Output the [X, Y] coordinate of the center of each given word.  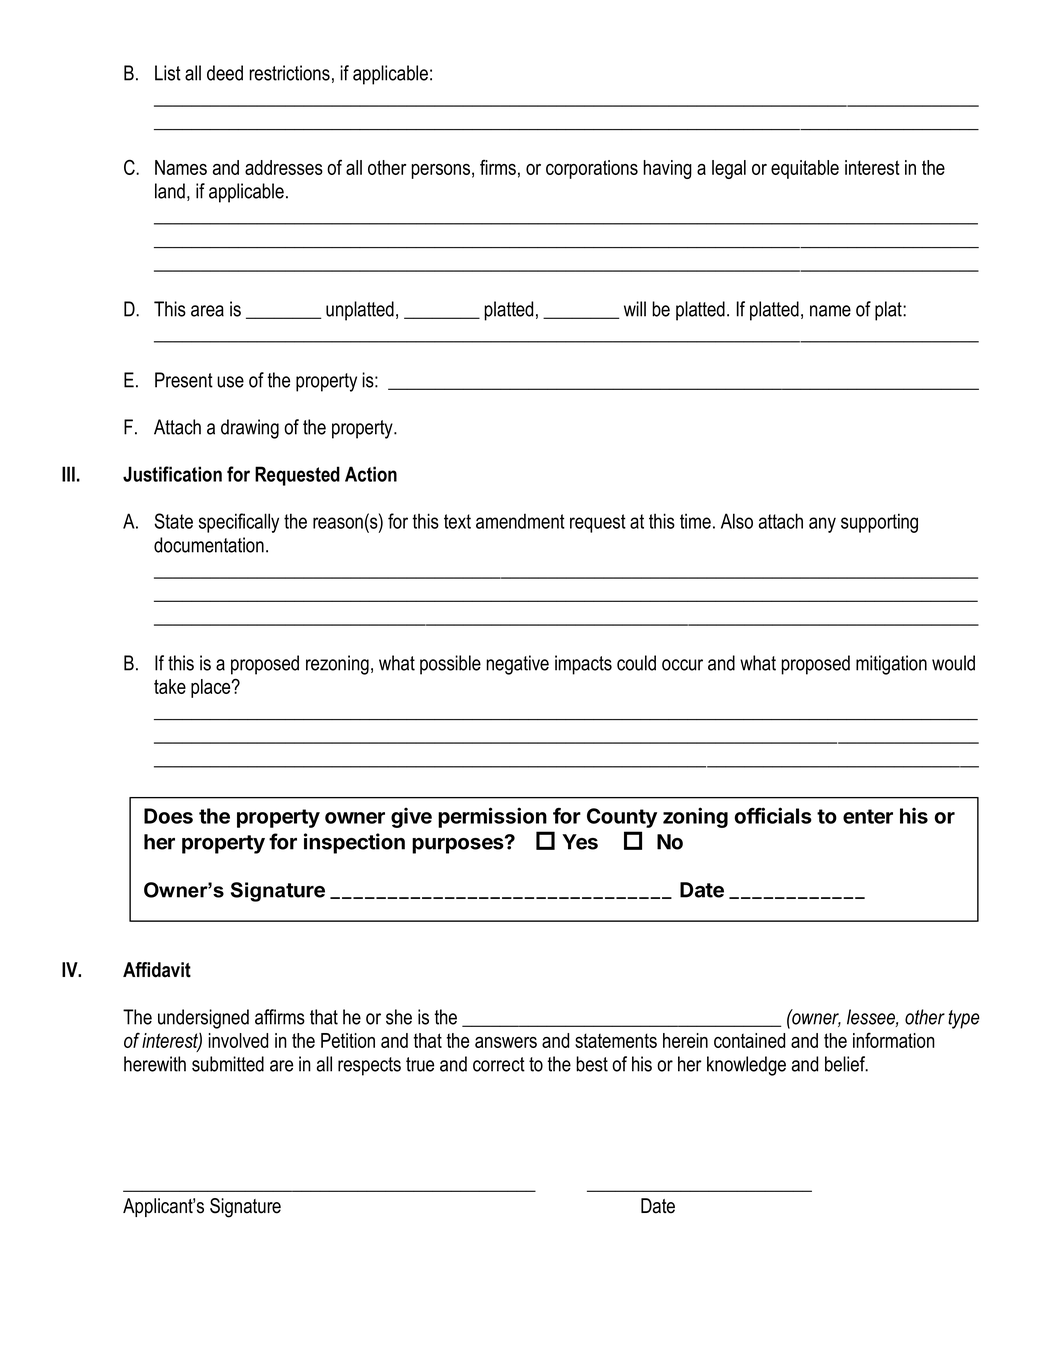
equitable [805, 169]
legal [729, 169]
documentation [209, 545]
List [168, 73]
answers [506, 1042]
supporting [879, 523]
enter [868, 816]
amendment [520, 521]
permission [492, 817]
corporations [592, 169]
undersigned [203, 1019]
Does [168, 816]
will [635, 309]
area [207, 311]
